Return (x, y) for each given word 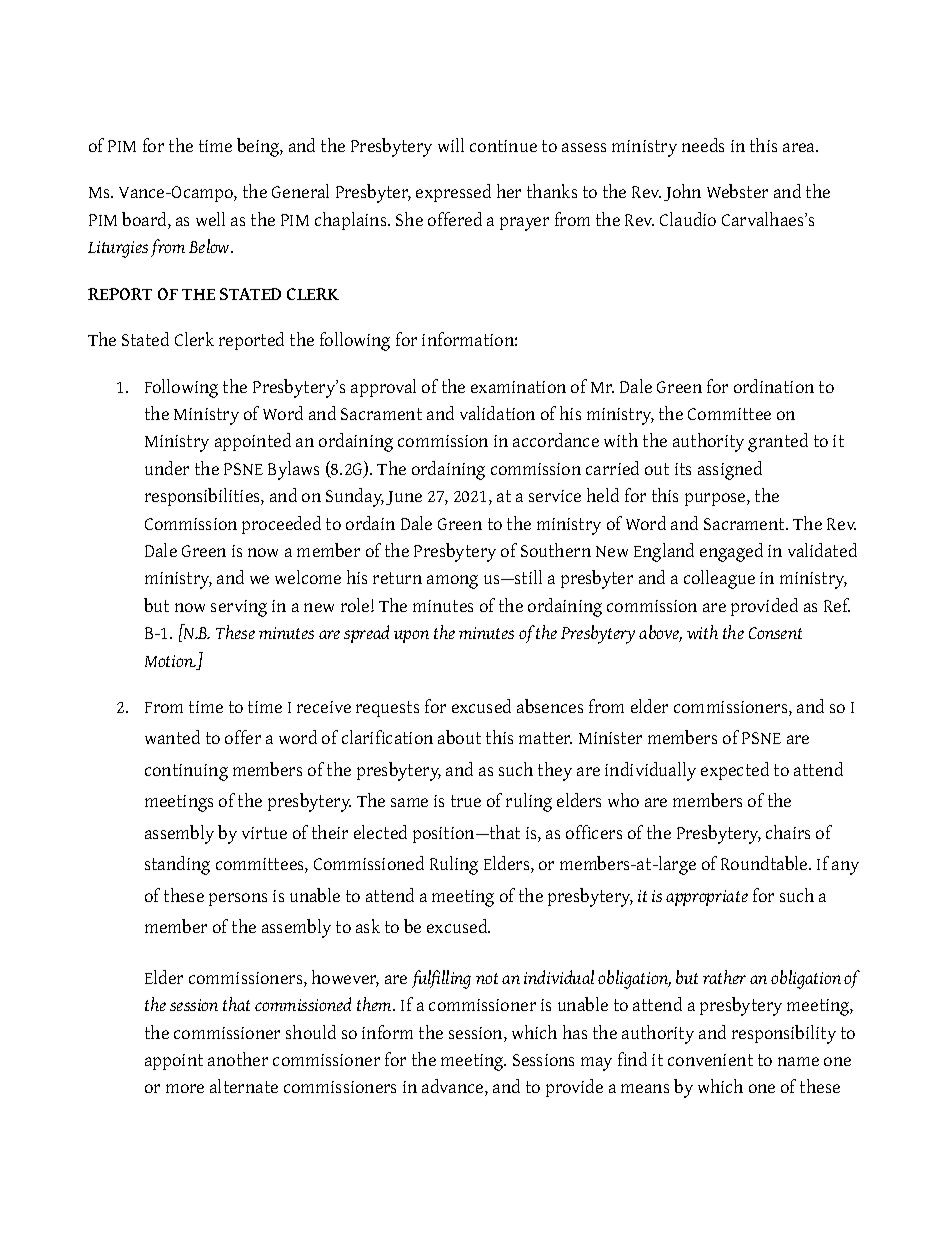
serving (239, 608)
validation (497, 413)
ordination (774, 386)
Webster (737, 191)
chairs (788, 832)
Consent (775, 633)
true (466, 801)
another (238, 1059)
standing (177, 865)
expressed (453, 193)
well (210, 219)
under (167, 468)
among (452, 582)
